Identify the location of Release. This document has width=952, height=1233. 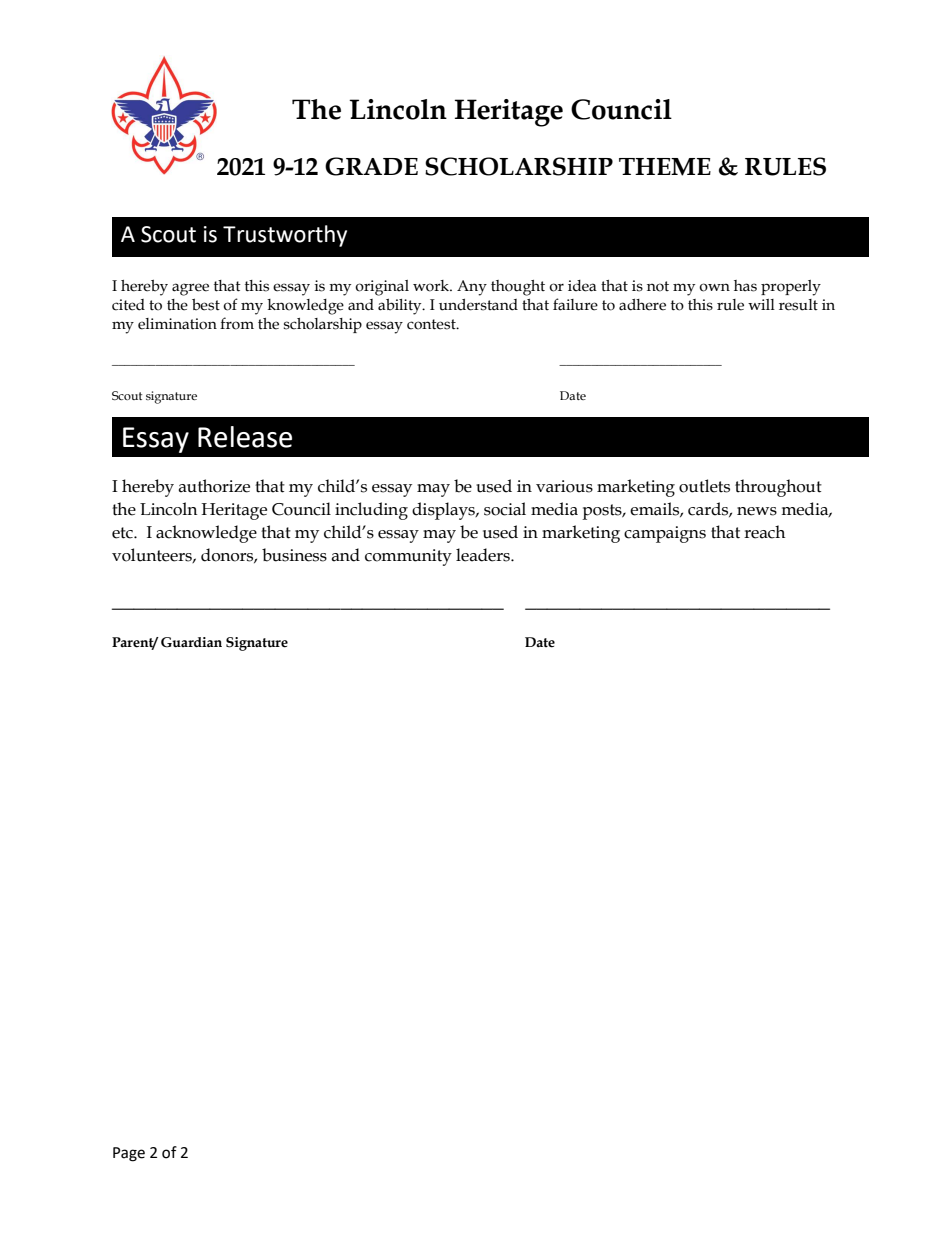
(245, 437).
